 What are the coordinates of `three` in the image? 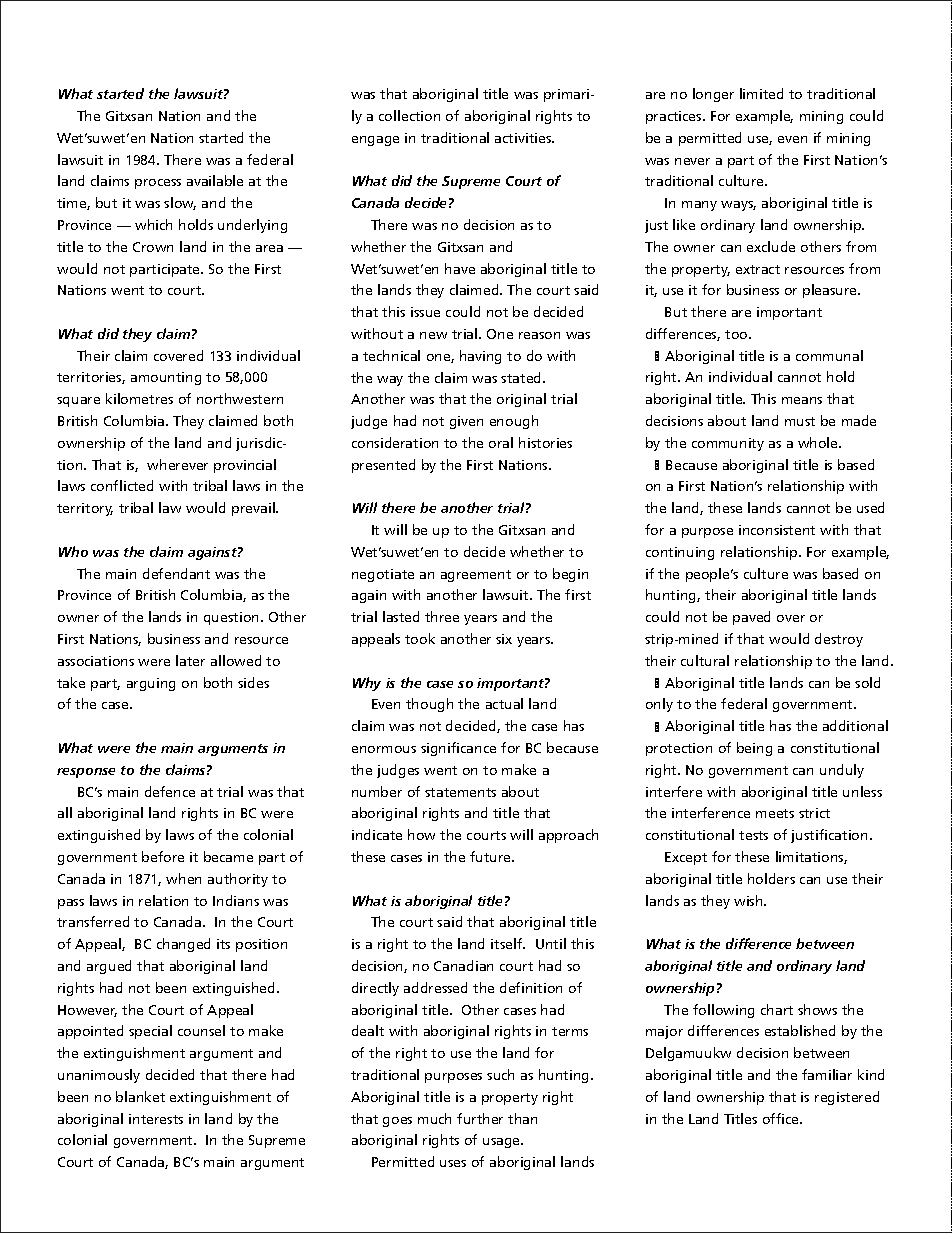 It's located at (442, 616).
